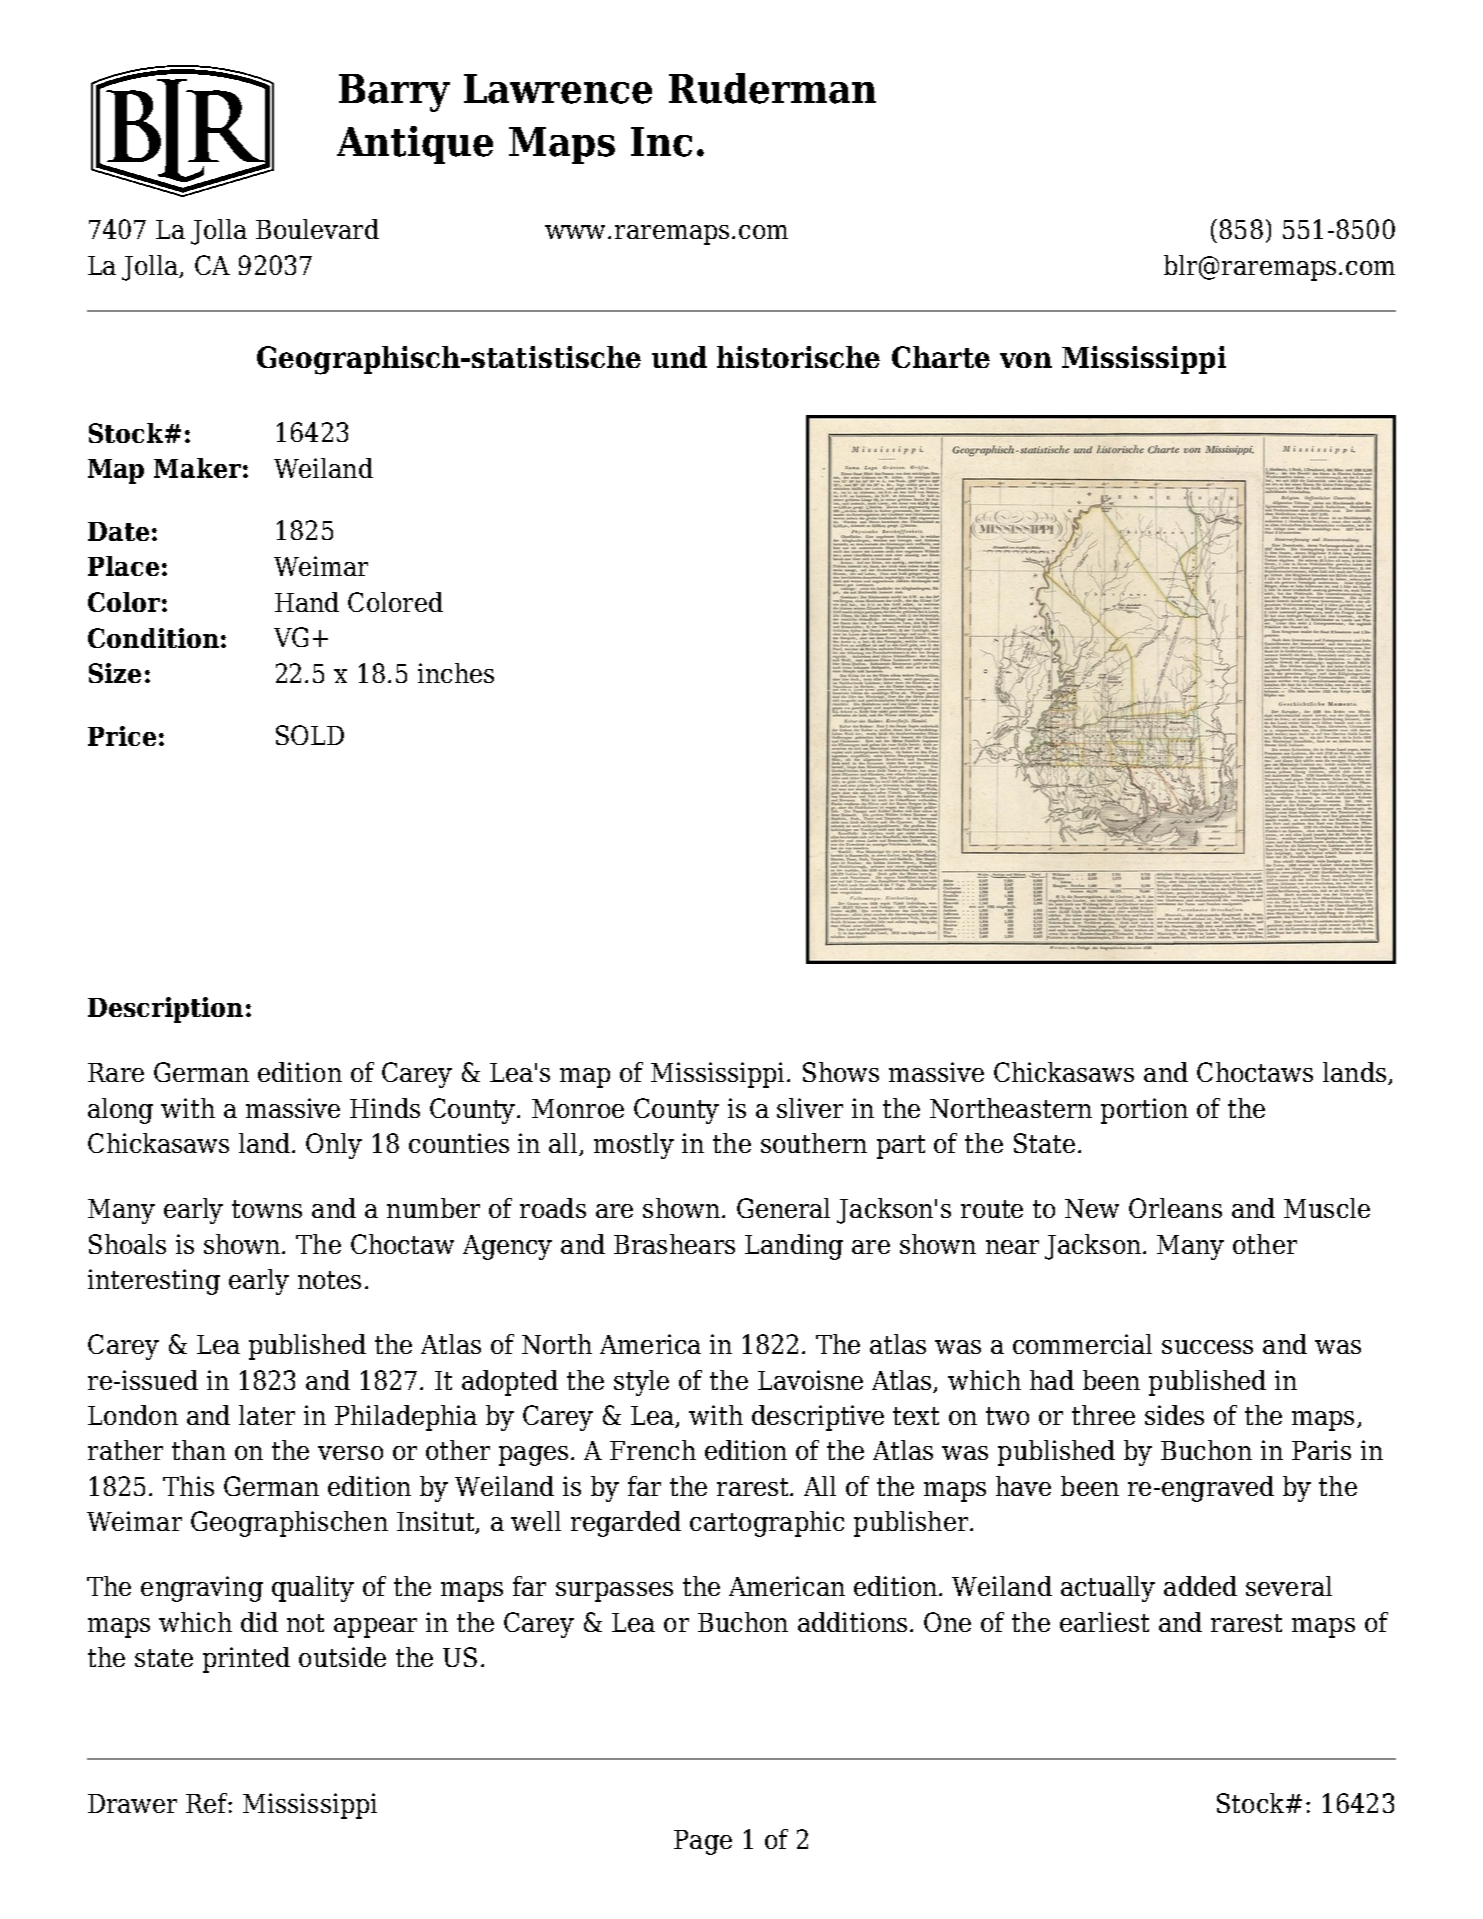 The width and height of the image is (1483, 1919). What do you see at coordinates (679, 357) in the image?
I see `und` at bounding box center [679, 357].
